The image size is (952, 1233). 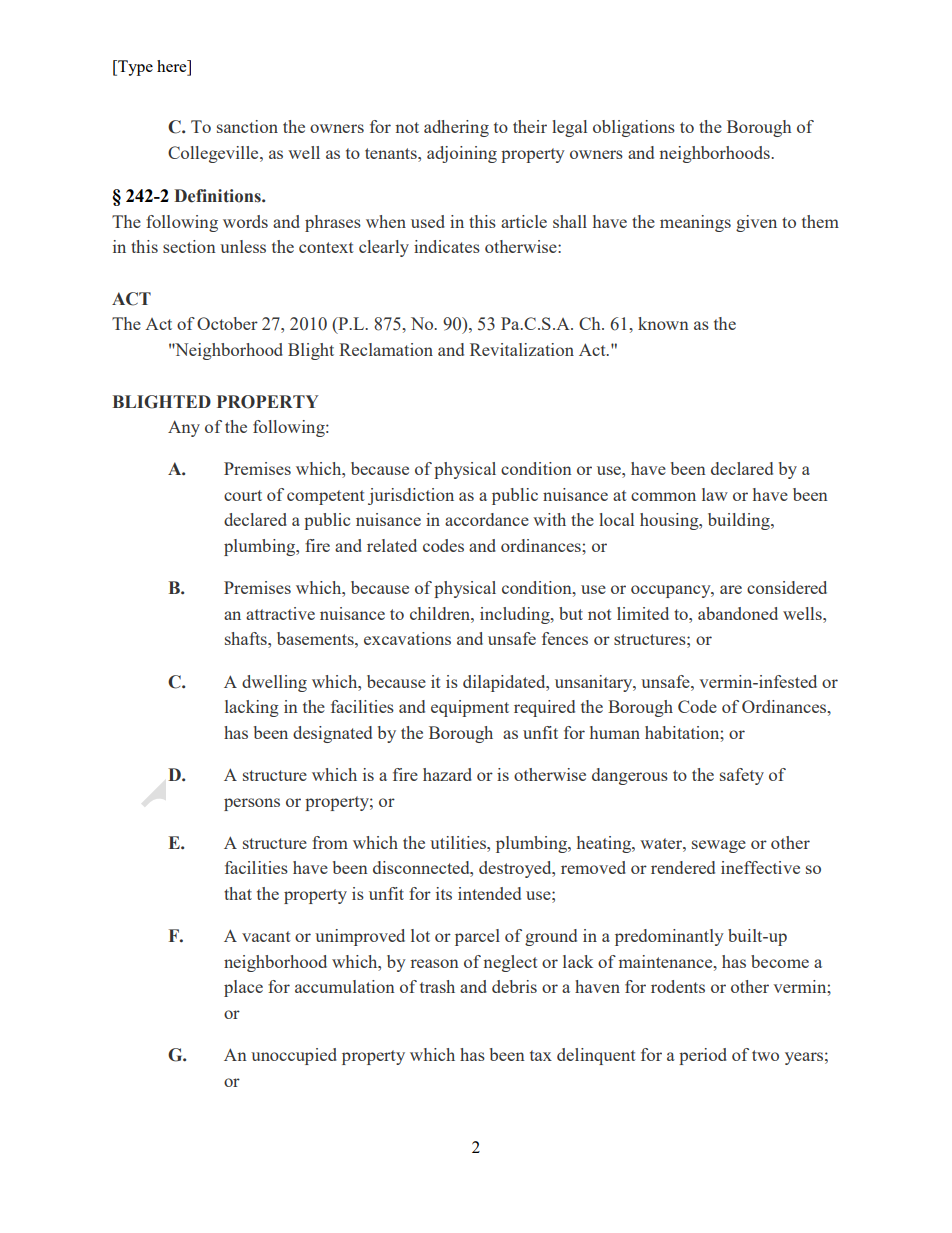 What do you see at coordinates (247, 126) in the document?
I see `sanction` at bounding box center [247, 126].
